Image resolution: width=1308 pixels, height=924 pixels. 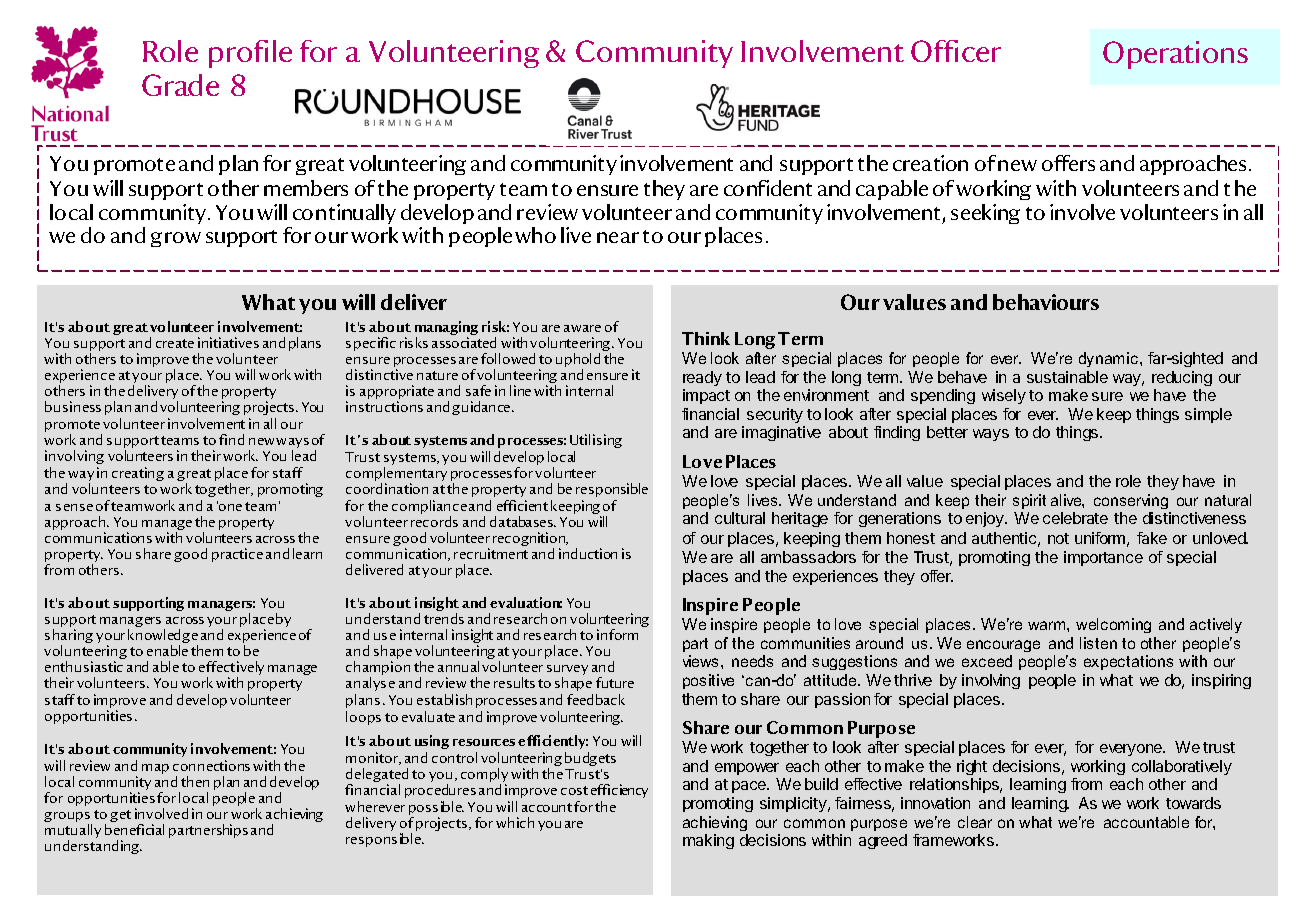 I want to click on beneficial, so click(x=134, y=829).
